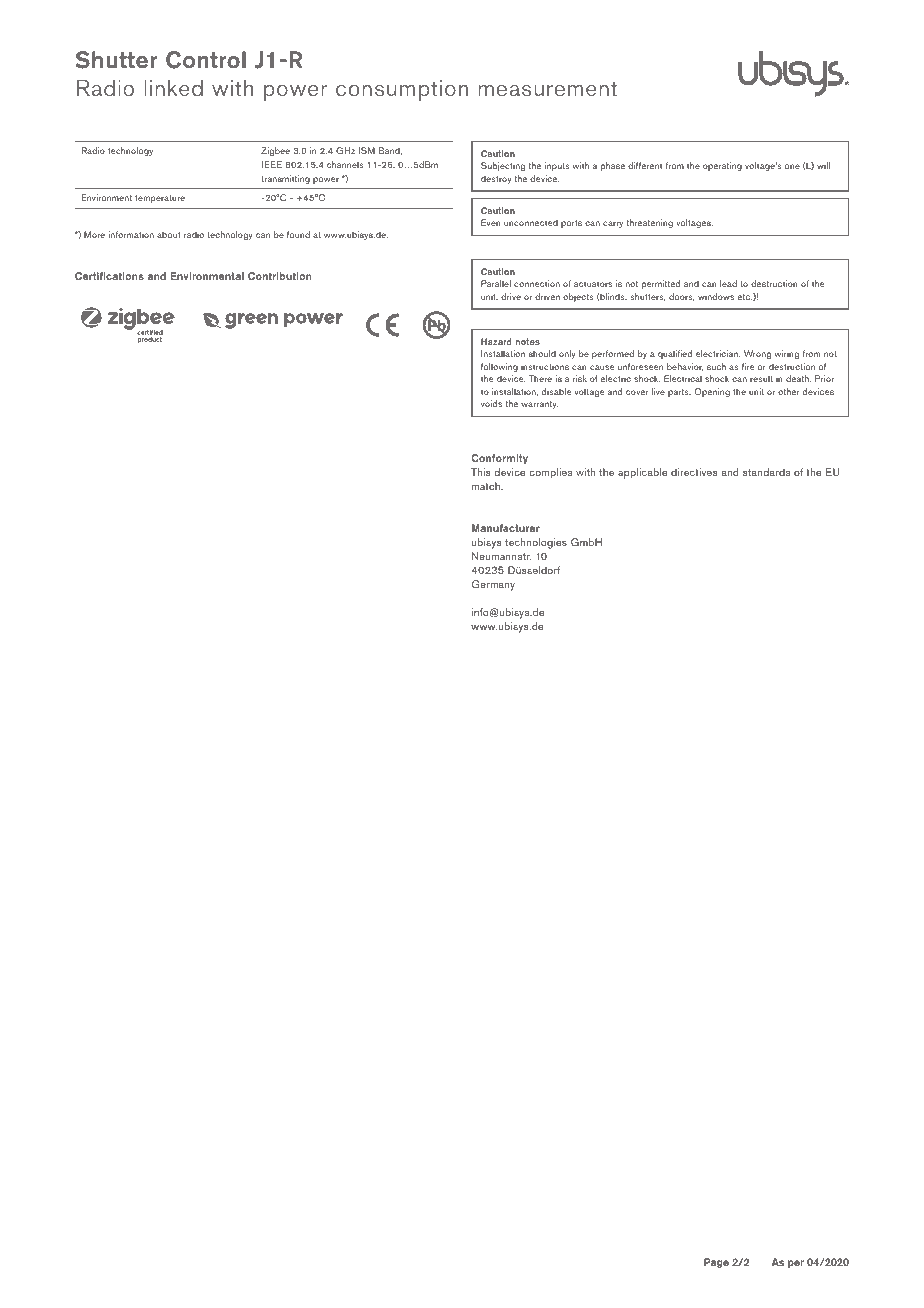  What do you see at coordinates (109, 276) in the document?
I see `Certifications` at bounding box center [109, 276].
